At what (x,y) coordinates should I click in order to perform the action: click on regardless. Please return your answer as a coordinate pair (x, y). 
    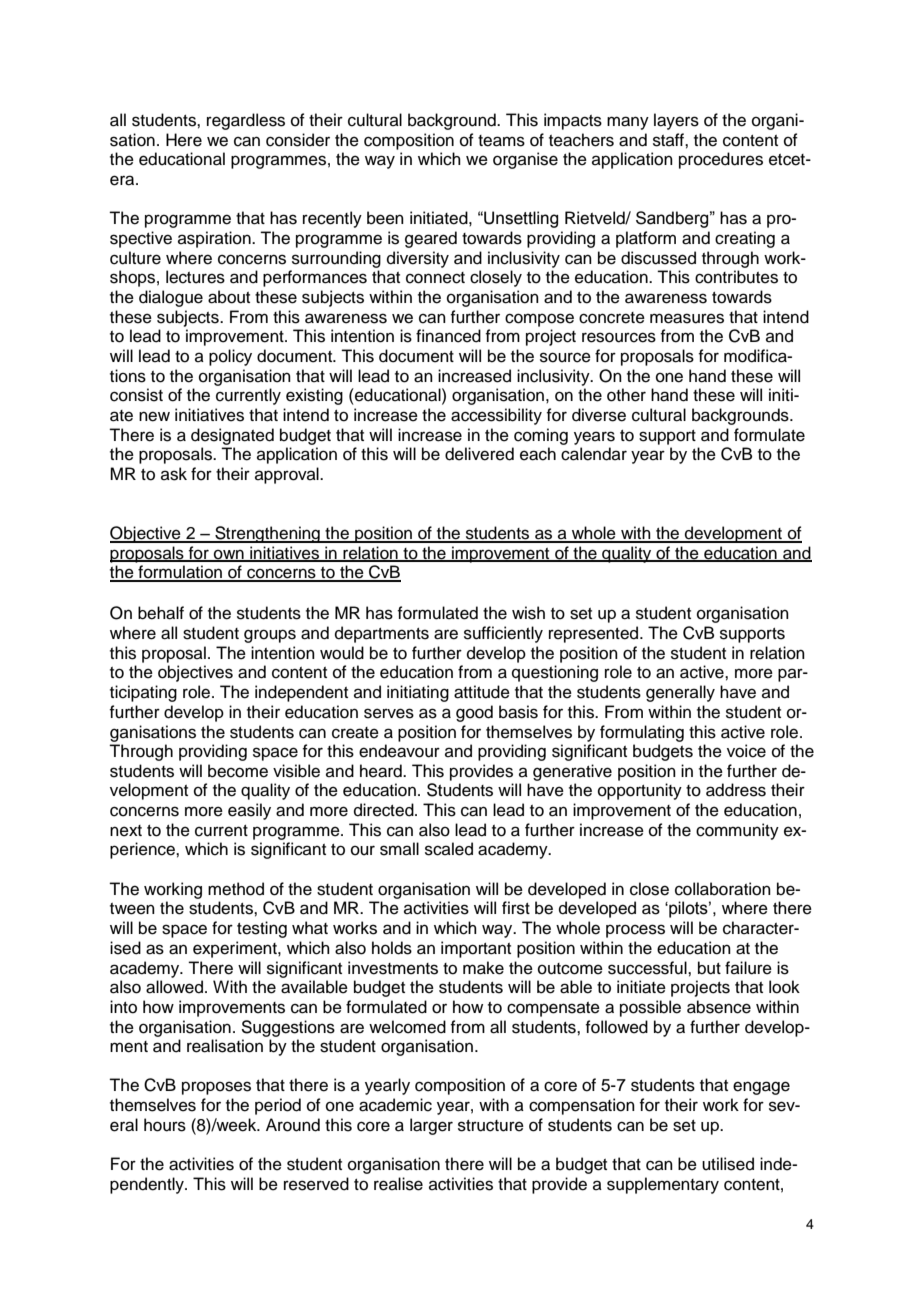
    Looking at the image, I should click on (246, 121).
